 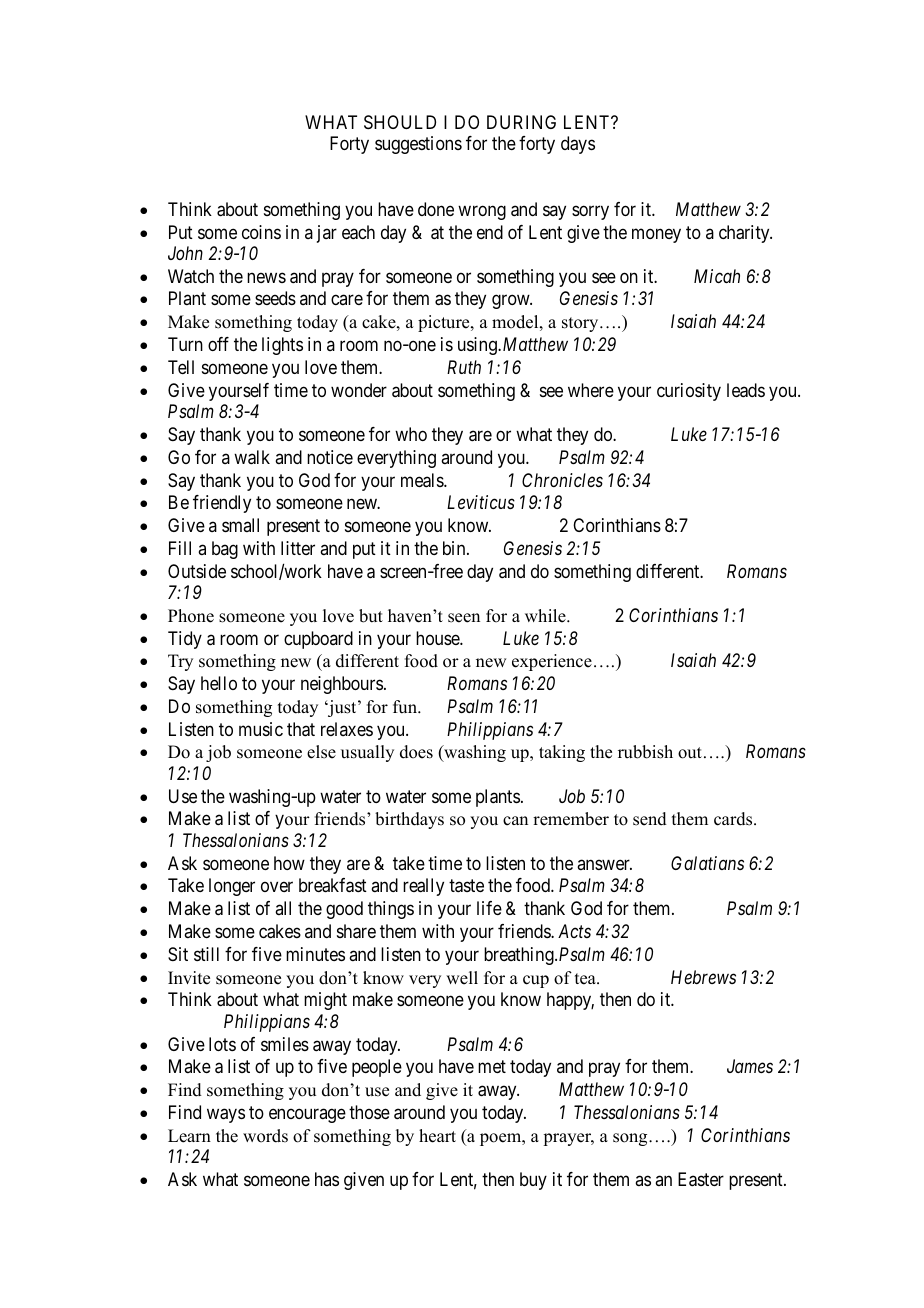 I want to click on heart, so click(x=437, y=1136).
